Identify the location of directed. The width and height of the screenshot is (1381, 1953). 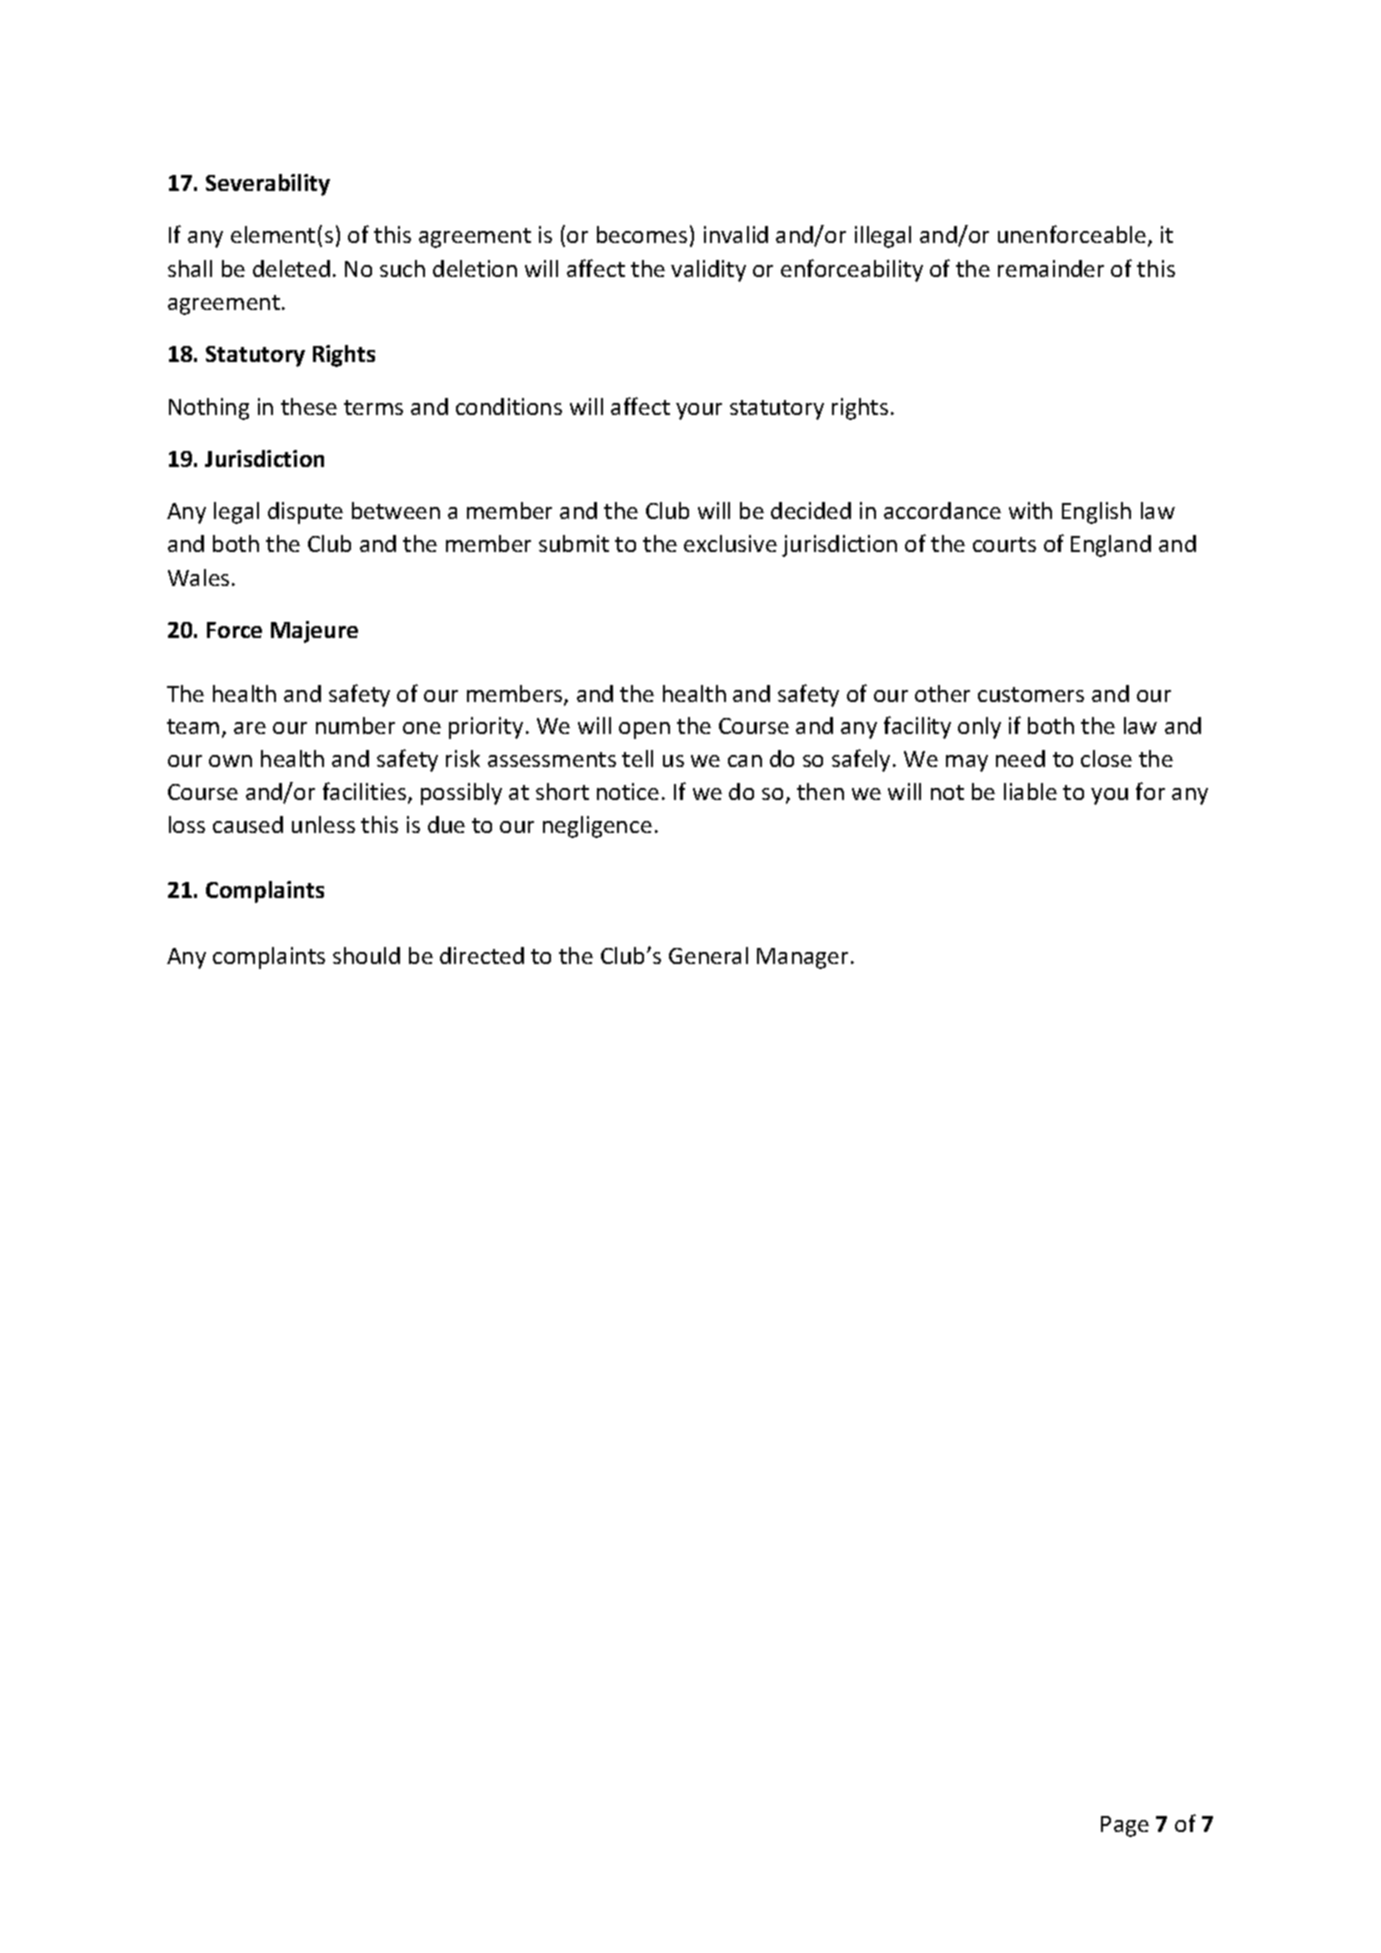
(482, 955).
